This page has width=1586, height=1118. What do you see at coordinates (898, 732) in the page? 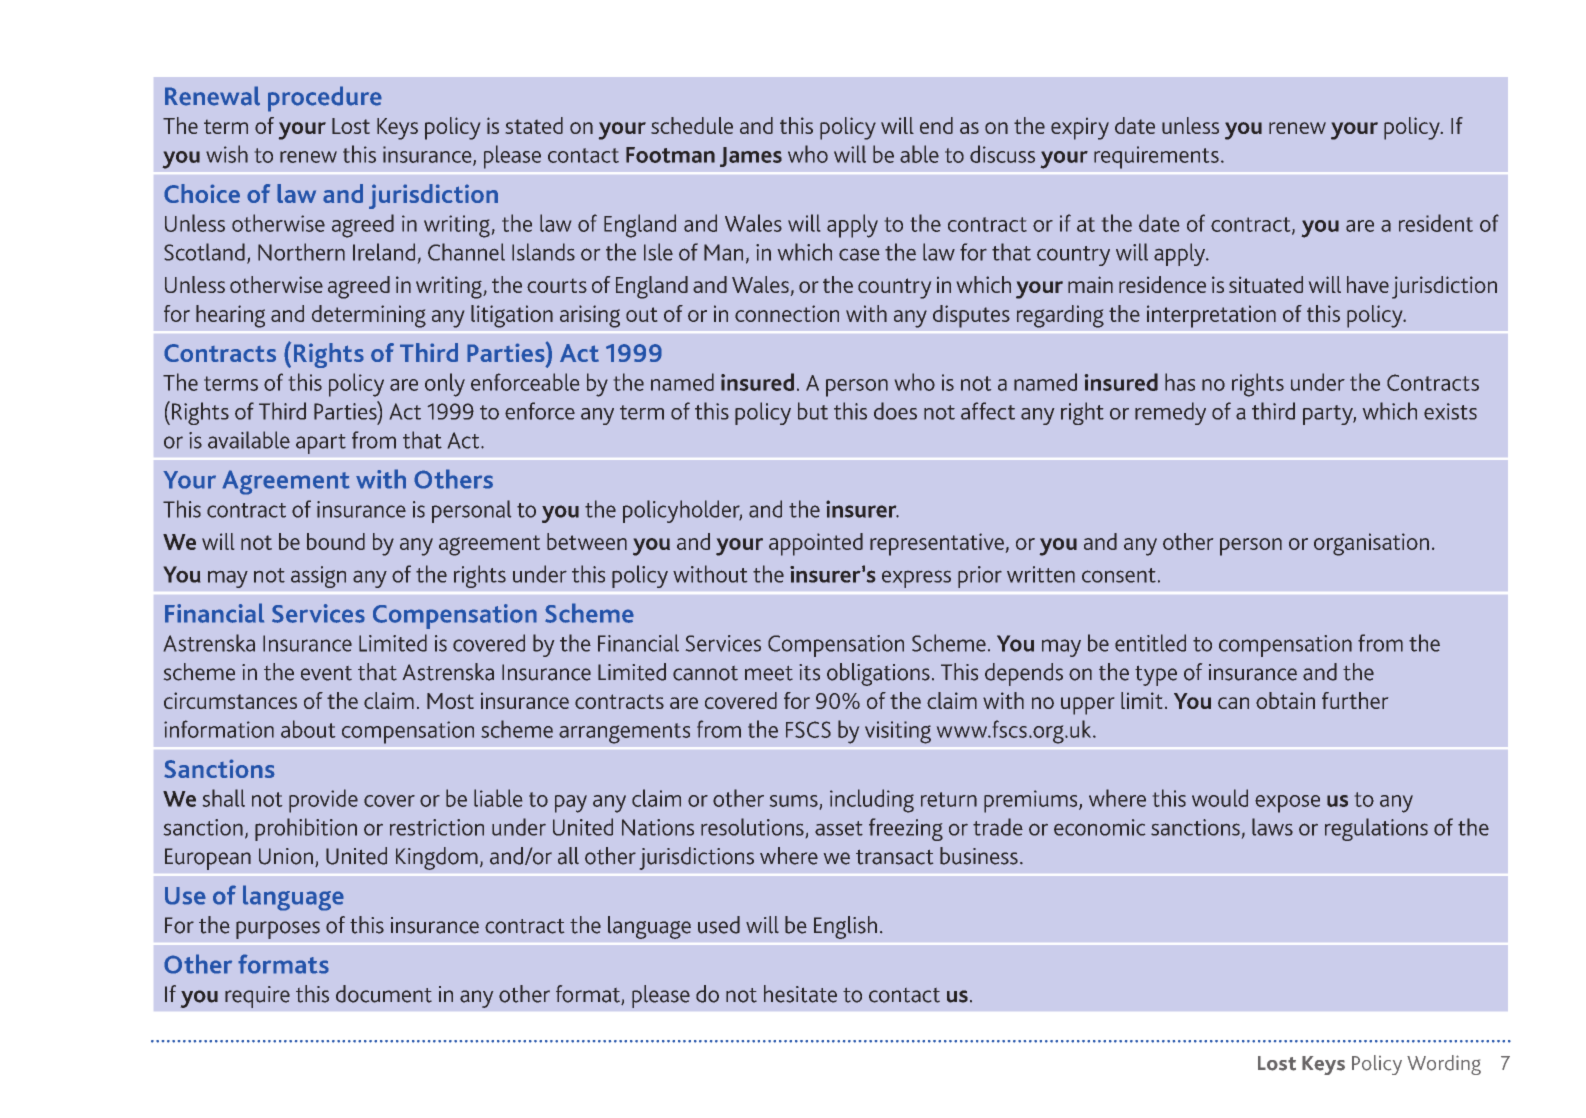
I see `visiting` at bounding box center [898, 732].
